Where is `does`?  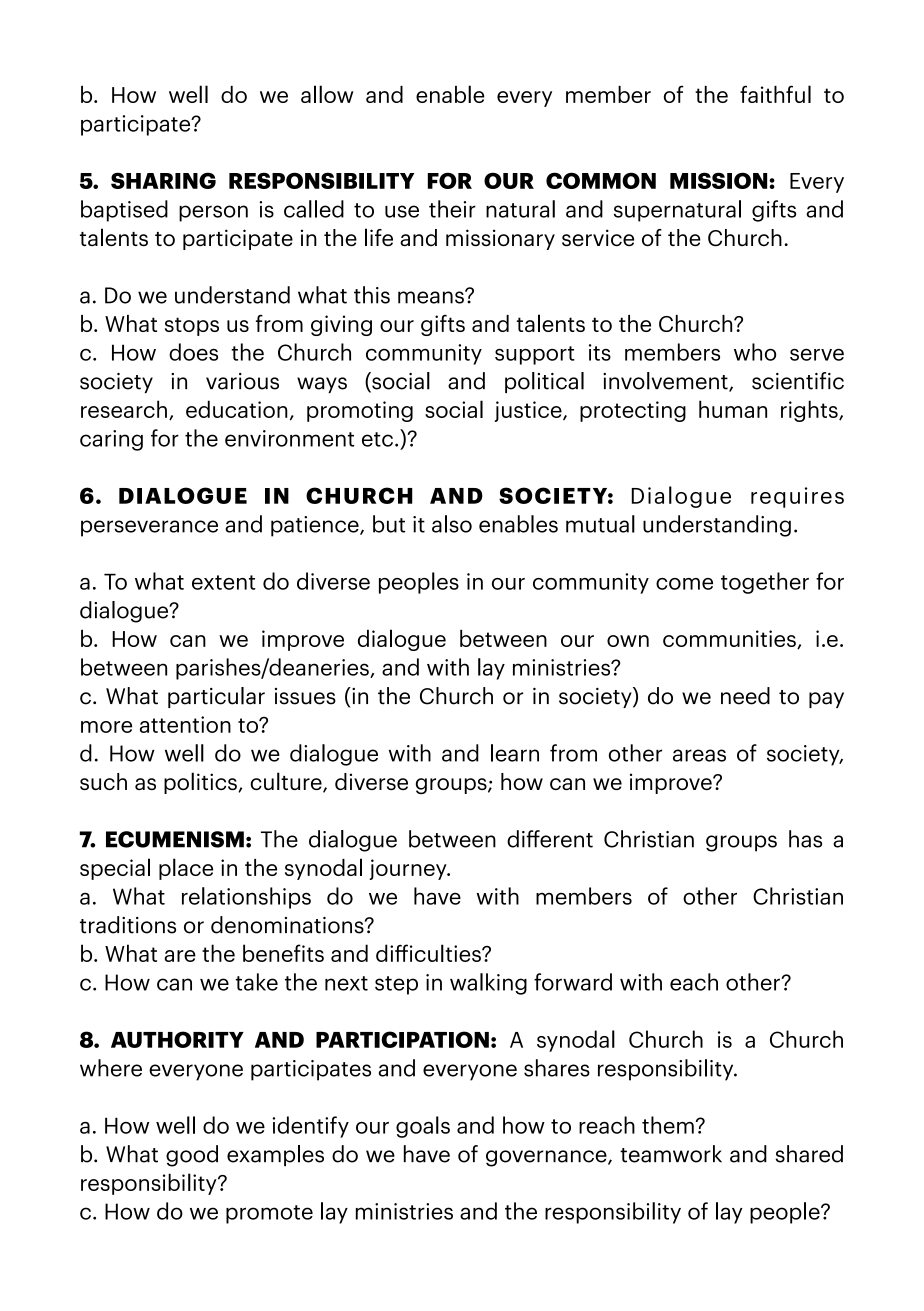
does is located at coordinates (193, 352).
